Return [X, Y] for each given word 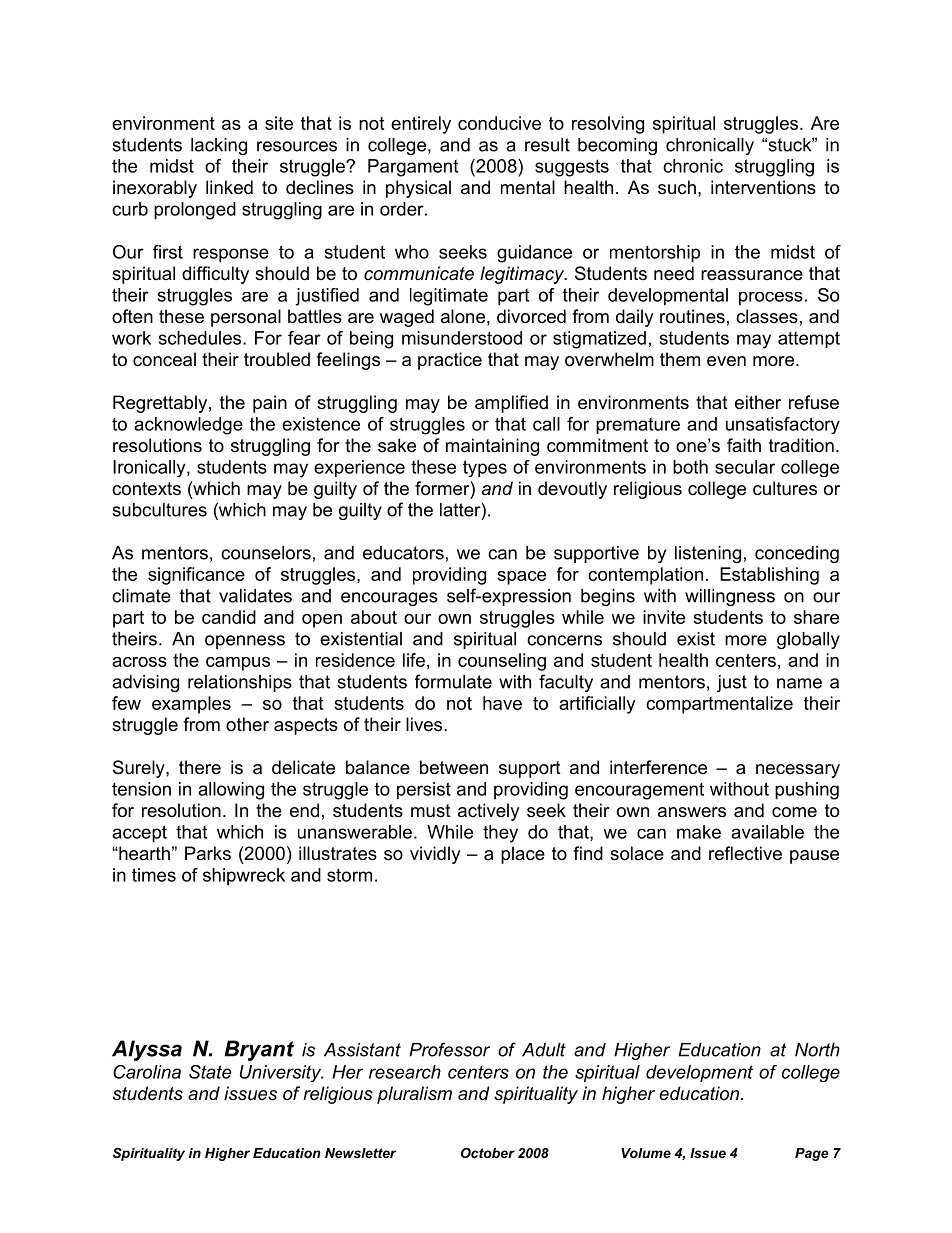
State [210, 1072]
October [488, 1153]
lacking [219, 146]
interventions [763, 187]
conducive [499, 123]
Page [812, 1154]
